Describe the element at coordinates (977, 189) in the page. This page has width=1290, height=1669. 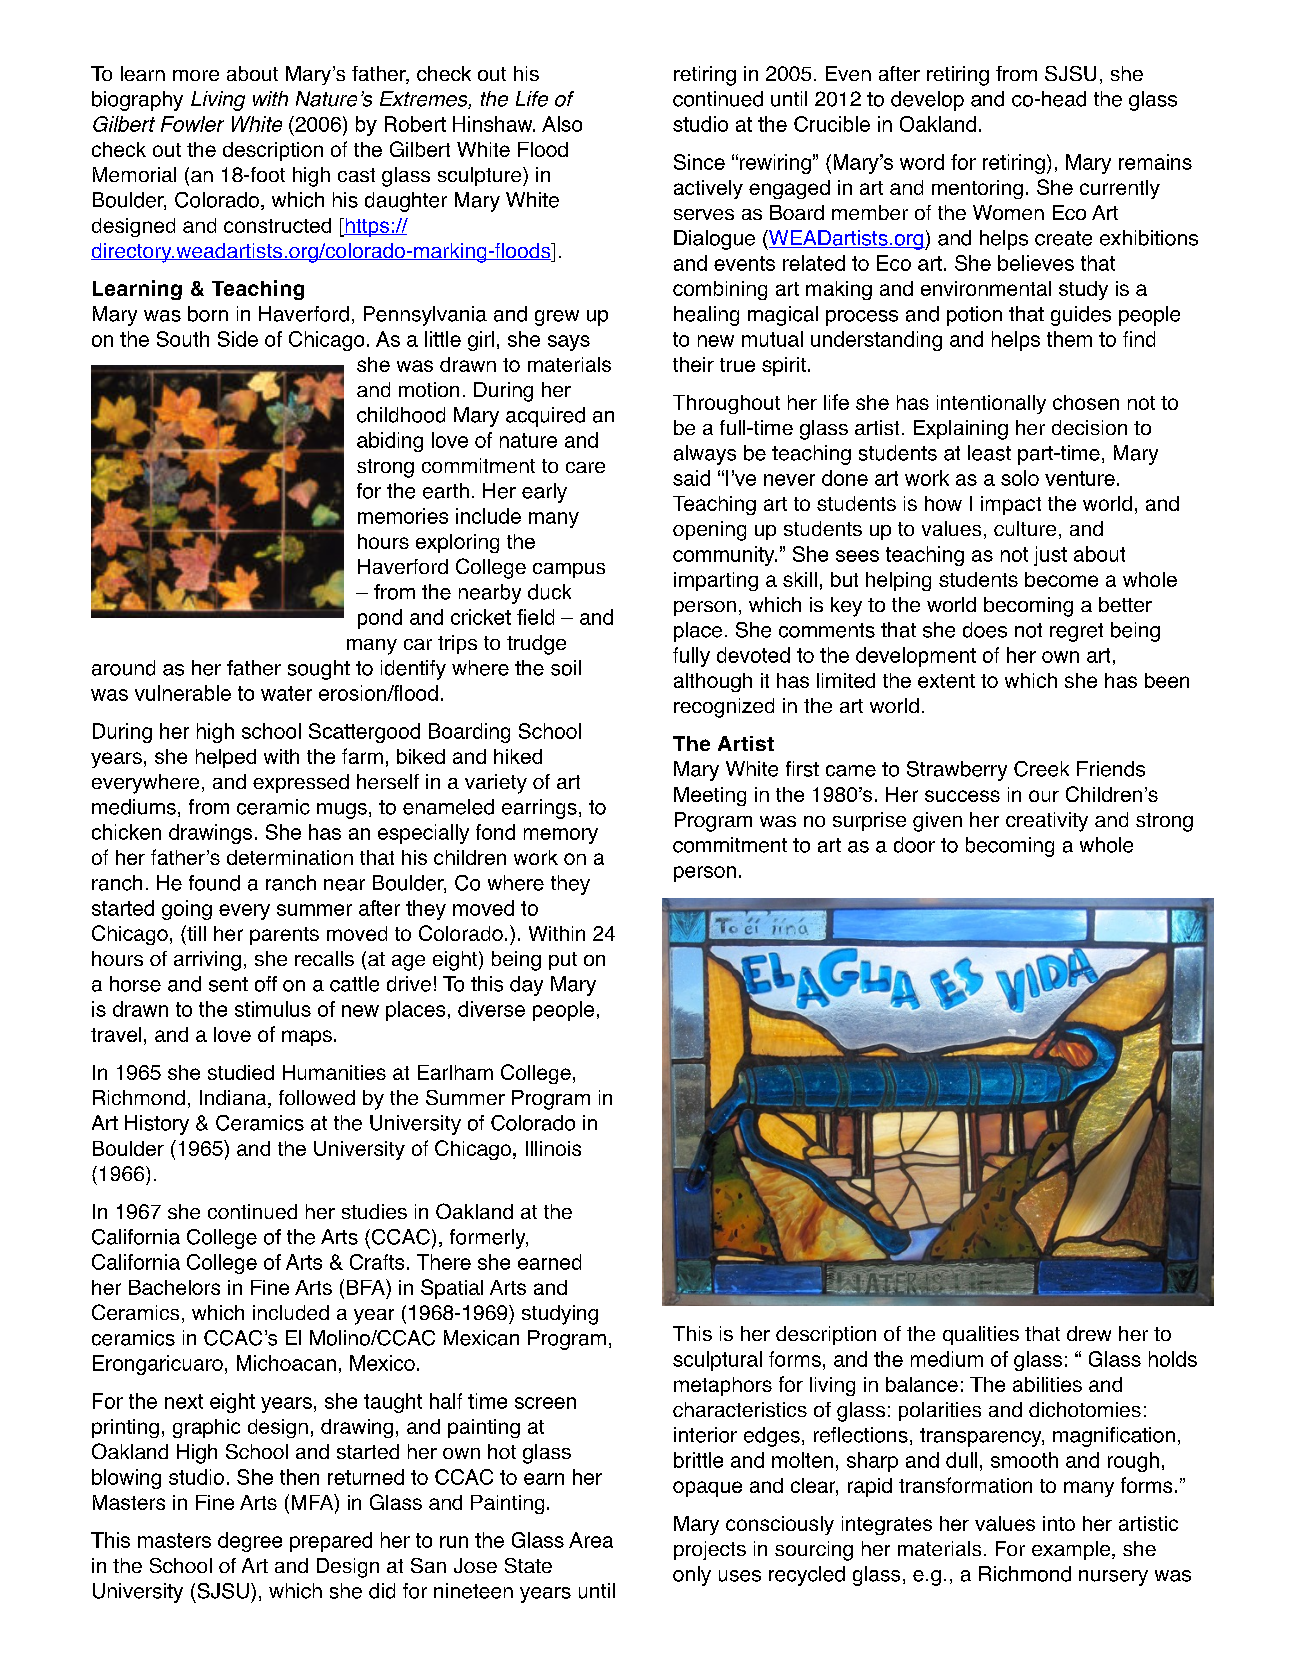
I see `mentoring` at that location.
